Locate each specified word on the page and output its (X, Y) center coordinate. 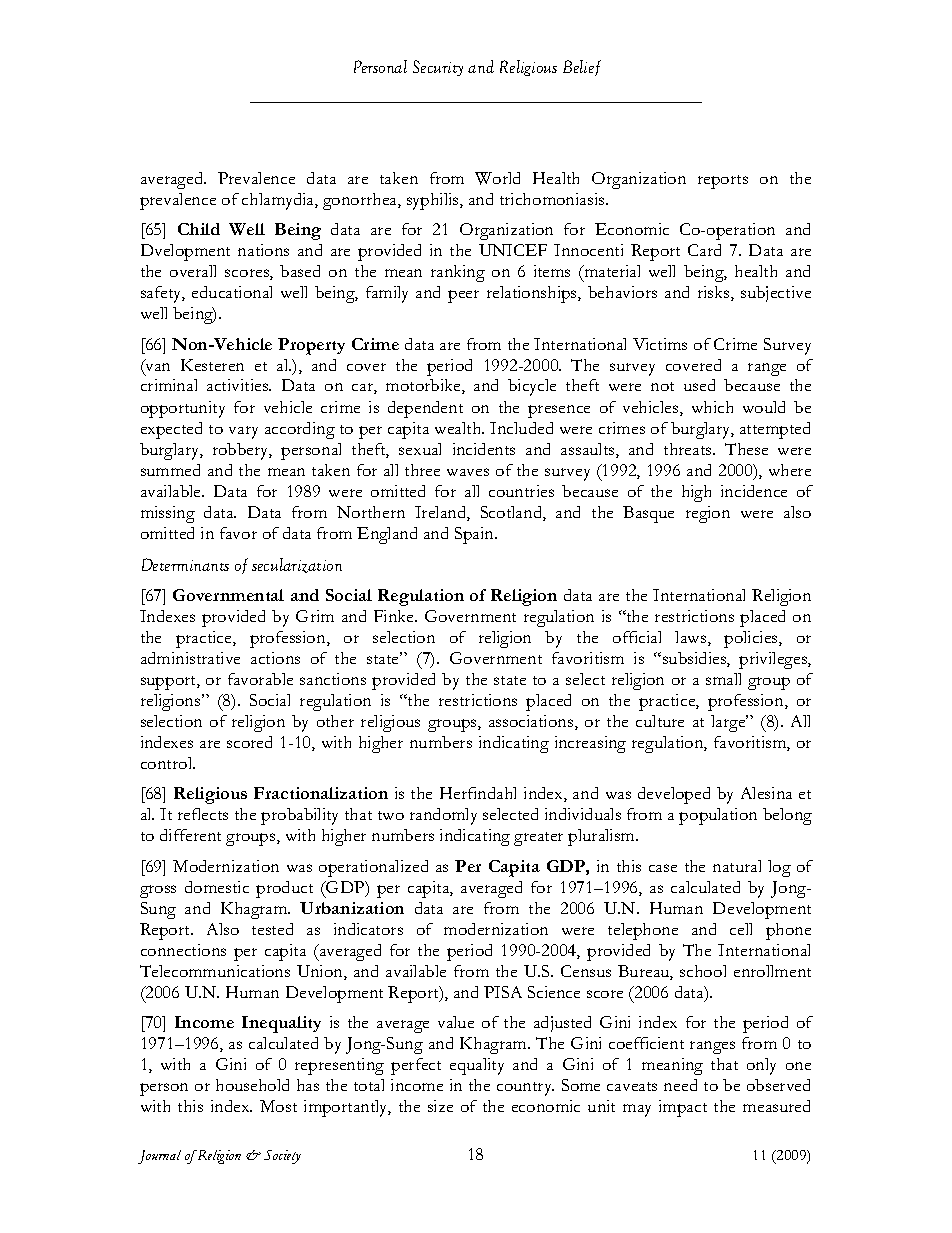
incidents (484, 449)
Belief (582, 68)
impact (683, 1108)
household (252, 1085)
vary (243, 432)
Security (438, 68)
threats (689, 449)
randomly (443, 816)
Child (199, 229)
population (718, 816)
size (440, 1106)
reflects (203, 814)
